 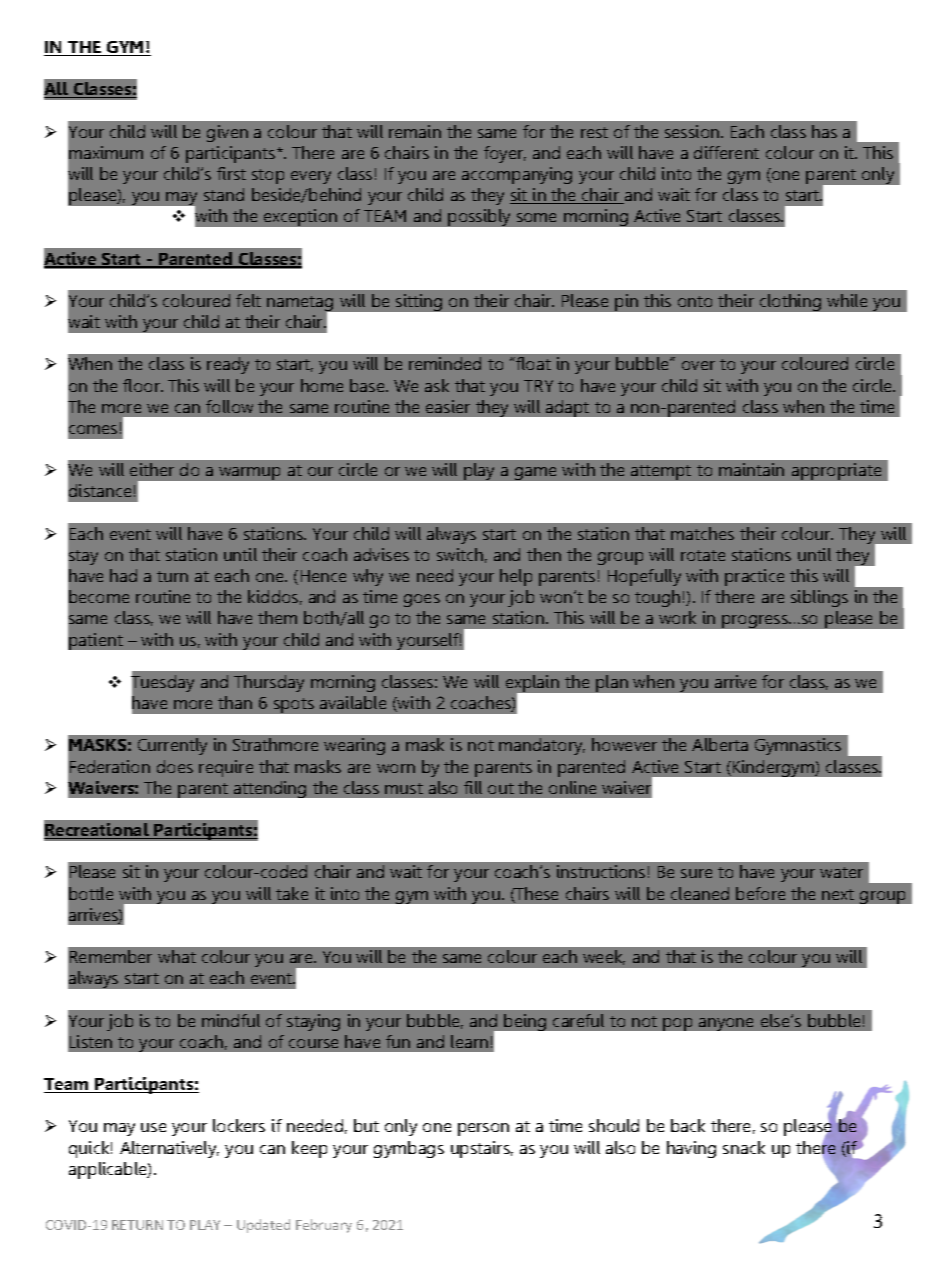 I want to click on first, so click(x=231, y=173).
